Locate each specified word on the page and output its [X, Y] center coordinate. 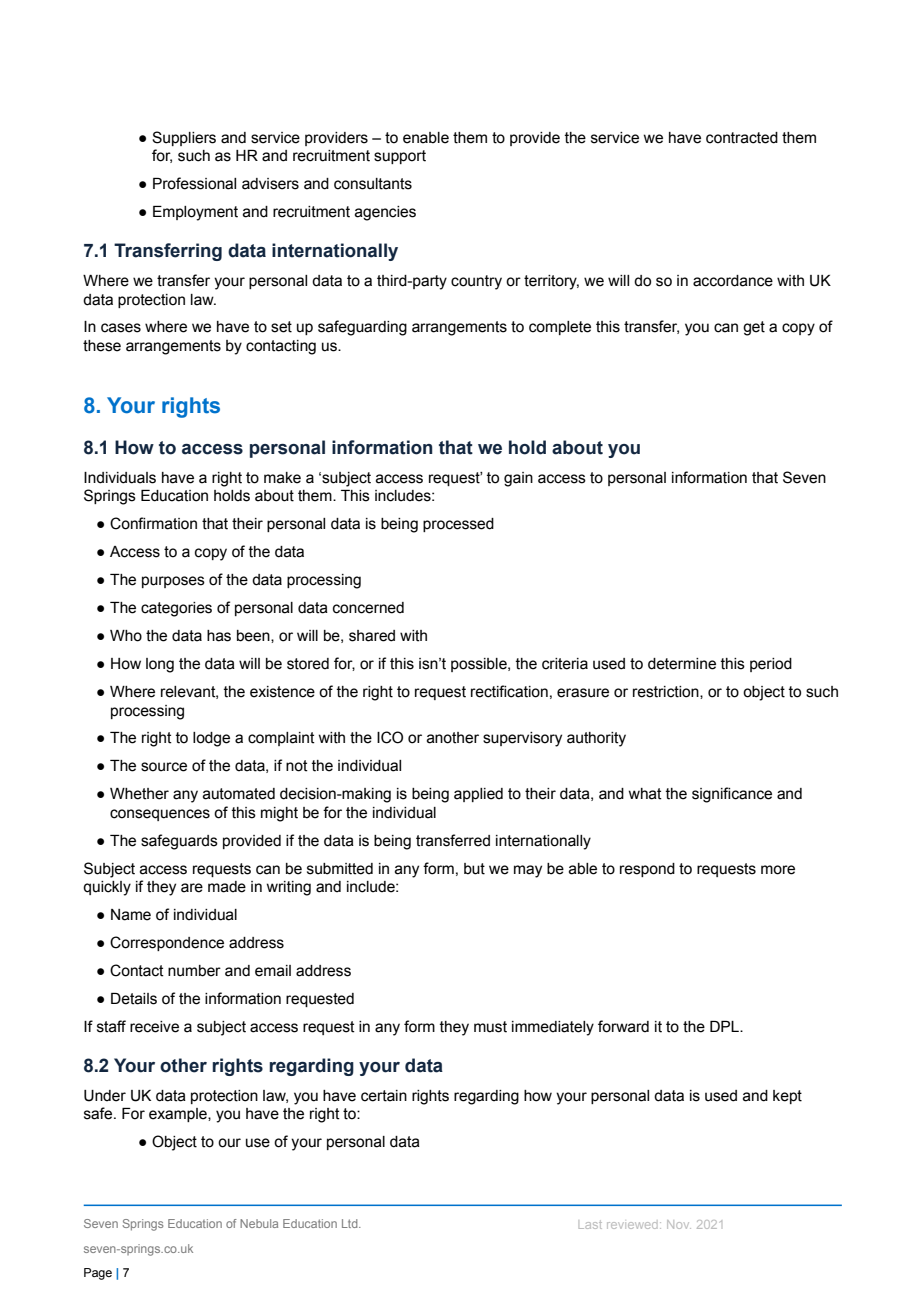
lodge [211, 739]
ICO [390, 737]
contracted [742, 138]
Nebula [259, 1223]
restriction [667, 692]
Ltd [351, 1223]
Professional [194, 183]
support [400, 157]
